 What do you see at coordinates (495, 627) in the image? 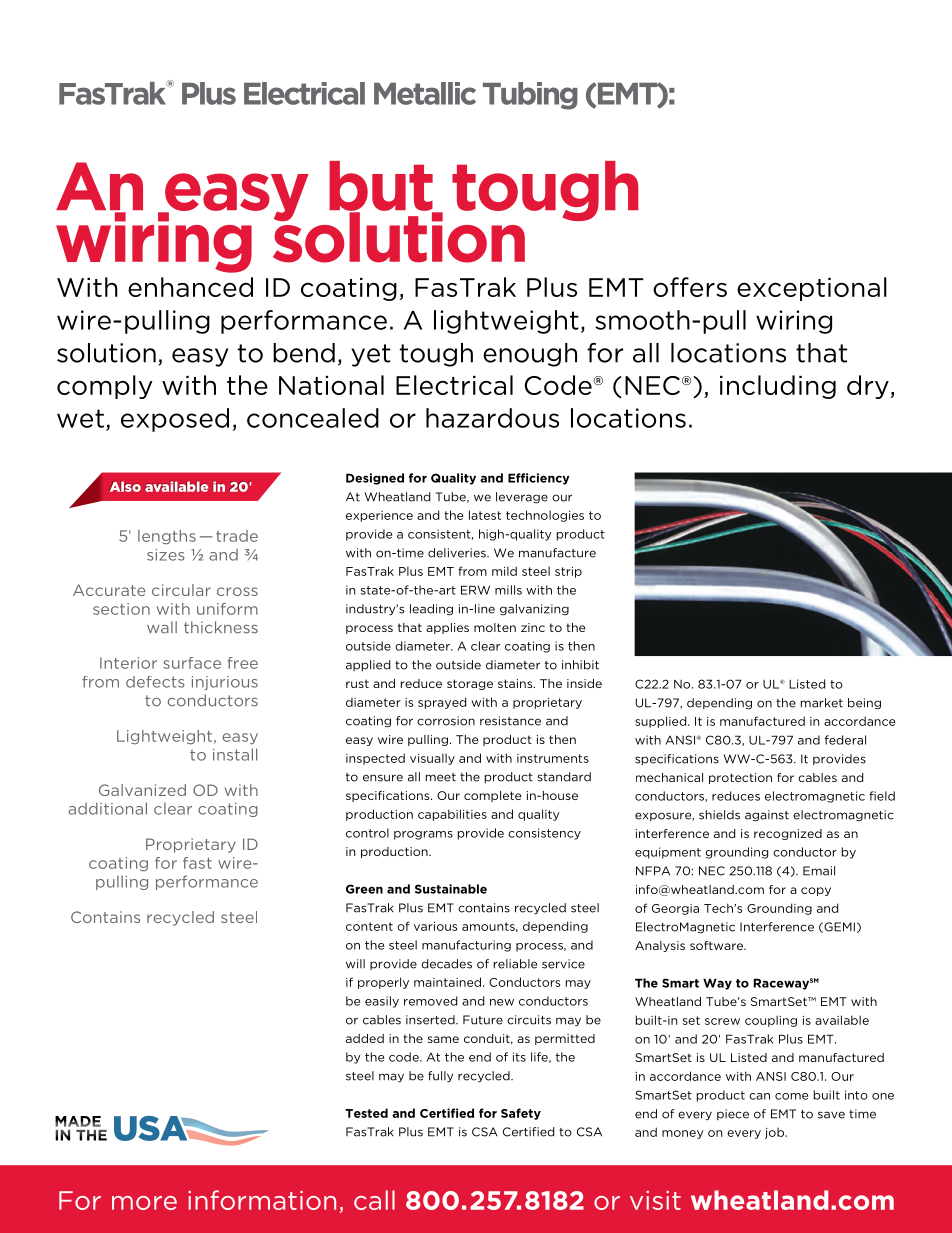
I see `molten` at bounding box center [495, 627].
